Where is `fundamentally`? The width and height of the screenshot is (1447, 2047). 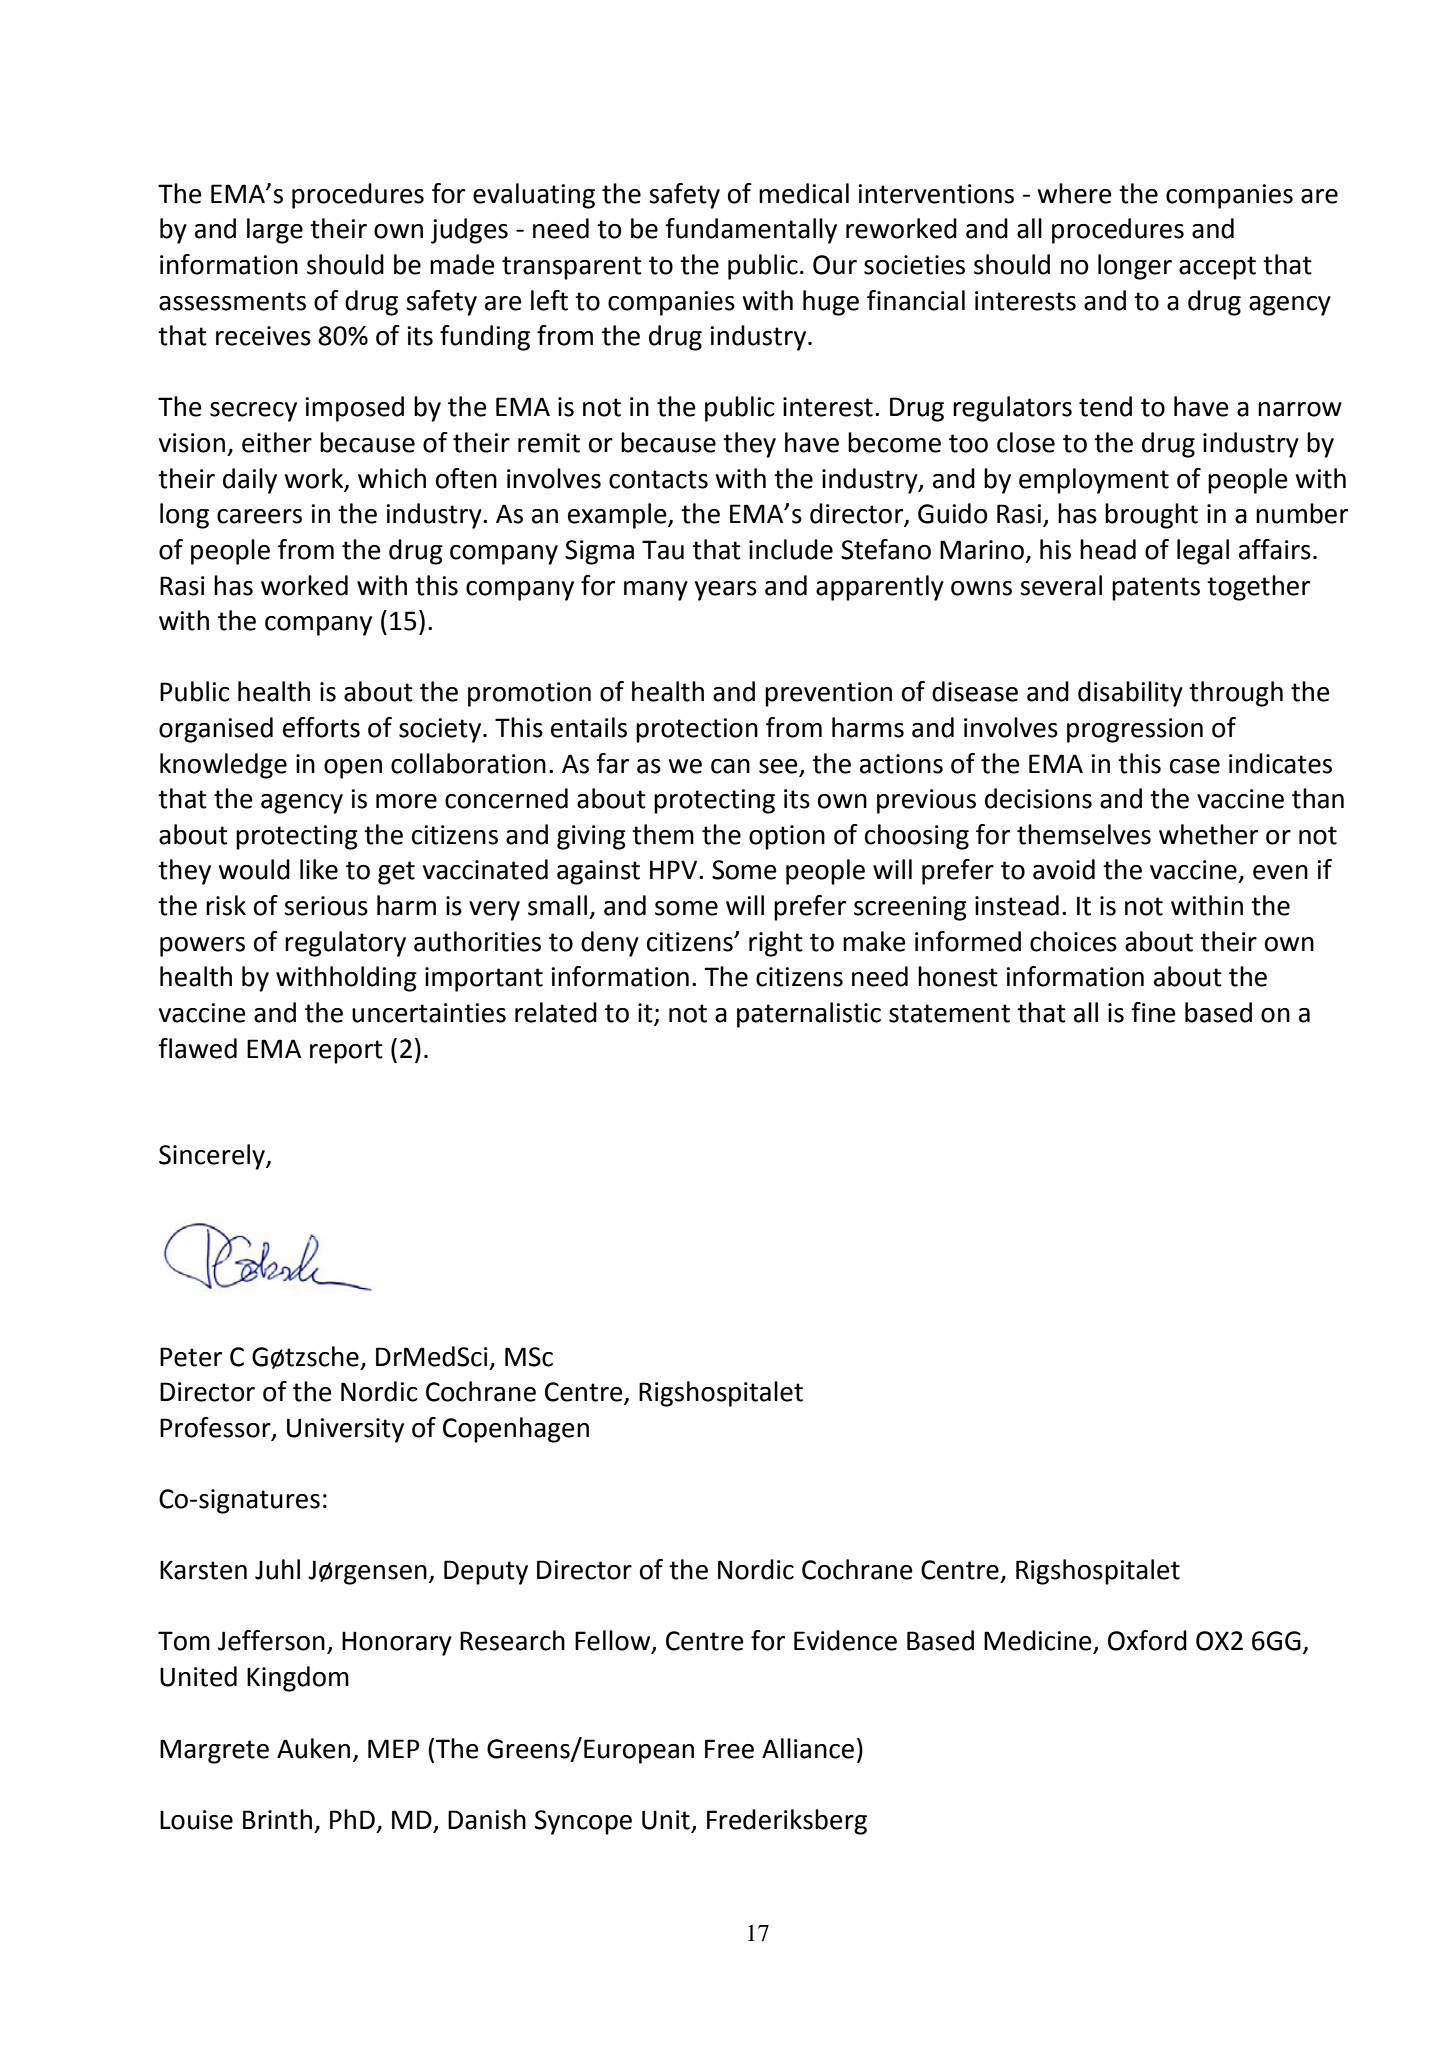
fundamentally is located at coordinates (751, 231).
